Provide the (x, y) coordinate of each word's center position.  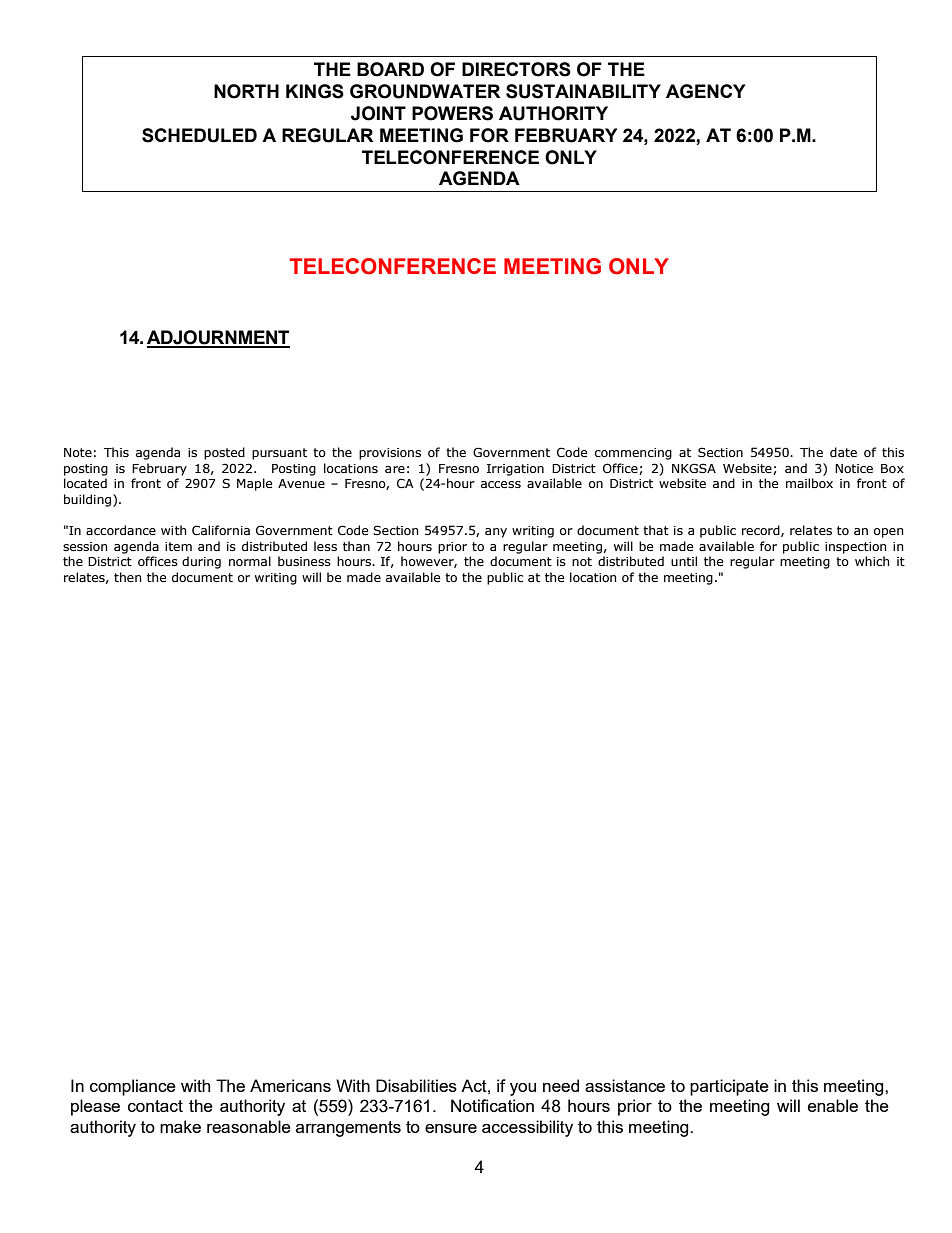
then (128, 577)
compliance (133, 1087)
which (872, 561)
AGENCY (705, 91)
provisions (390, 454)
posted (224, 453)
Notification (492, 1105)
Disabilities (416, 1085)
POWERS (452, 113)
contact (155, 1106)
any (496, 533)
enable (833, 1105)
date (843, 452)
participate (729, 1087)
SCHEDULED (199, 135)
